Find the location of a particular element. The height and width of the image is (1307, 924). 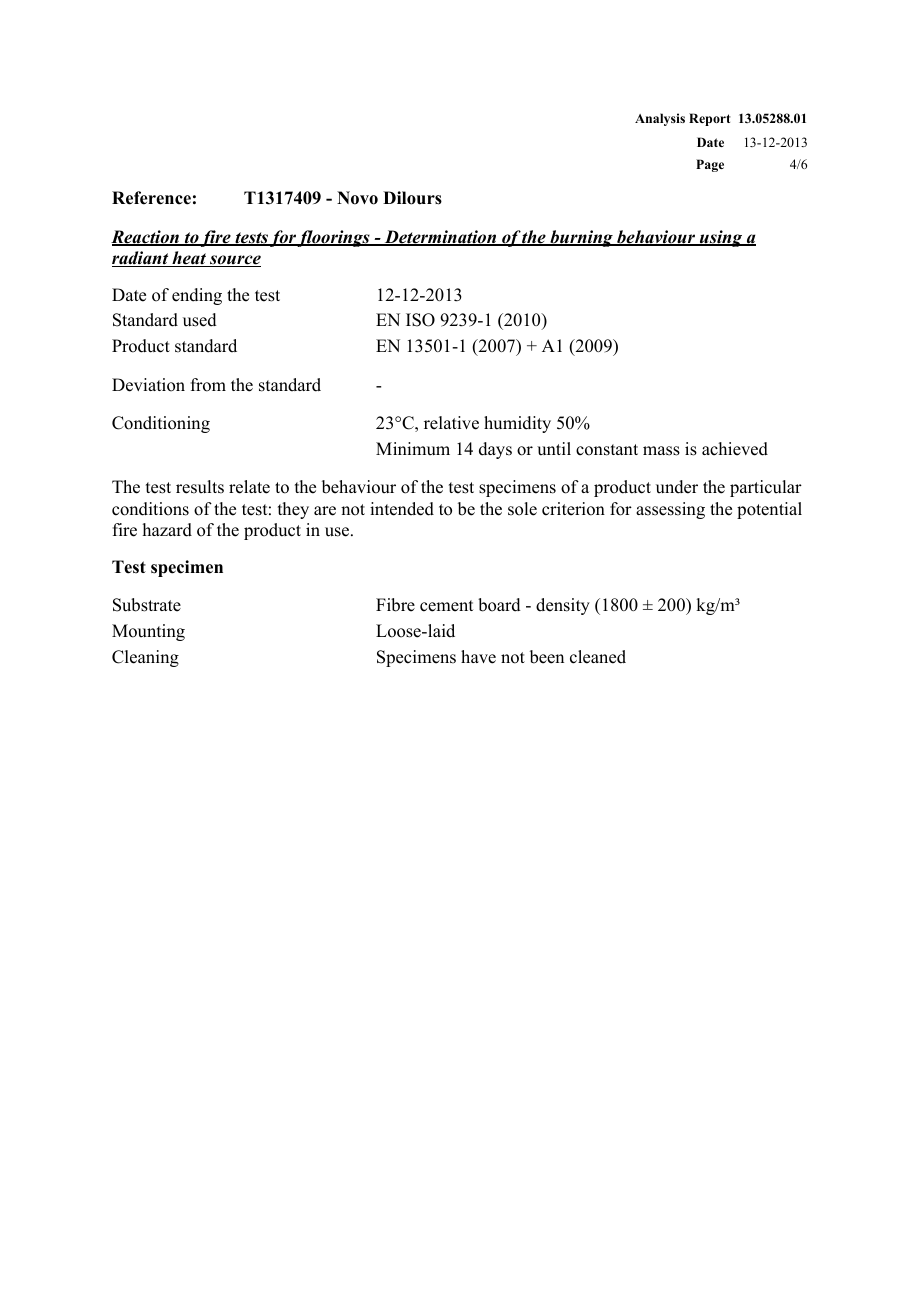

Novo is located at coordinates (357, 198).
